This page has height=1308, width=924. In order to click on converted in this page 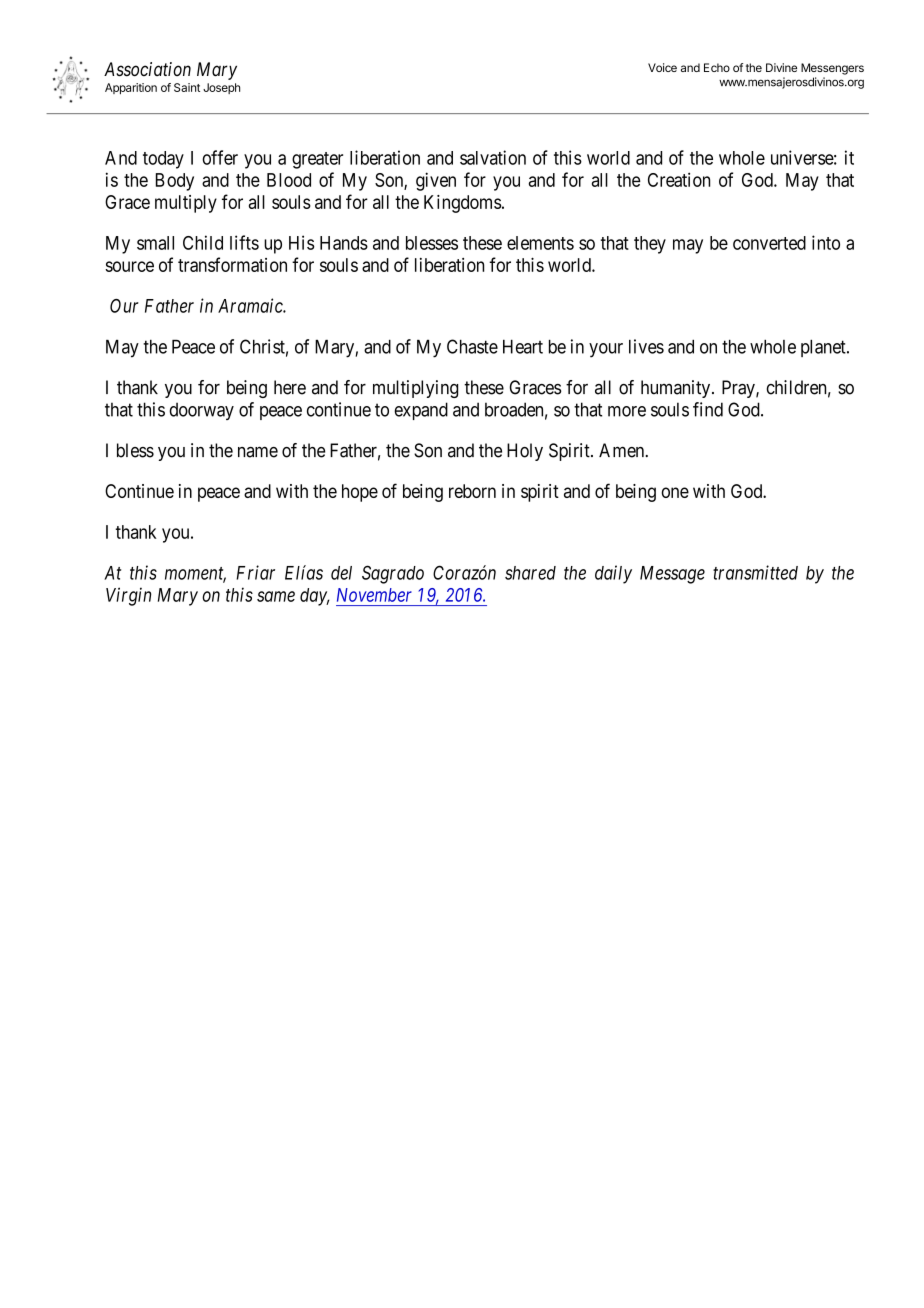, I will do `click(769, 243)`.
